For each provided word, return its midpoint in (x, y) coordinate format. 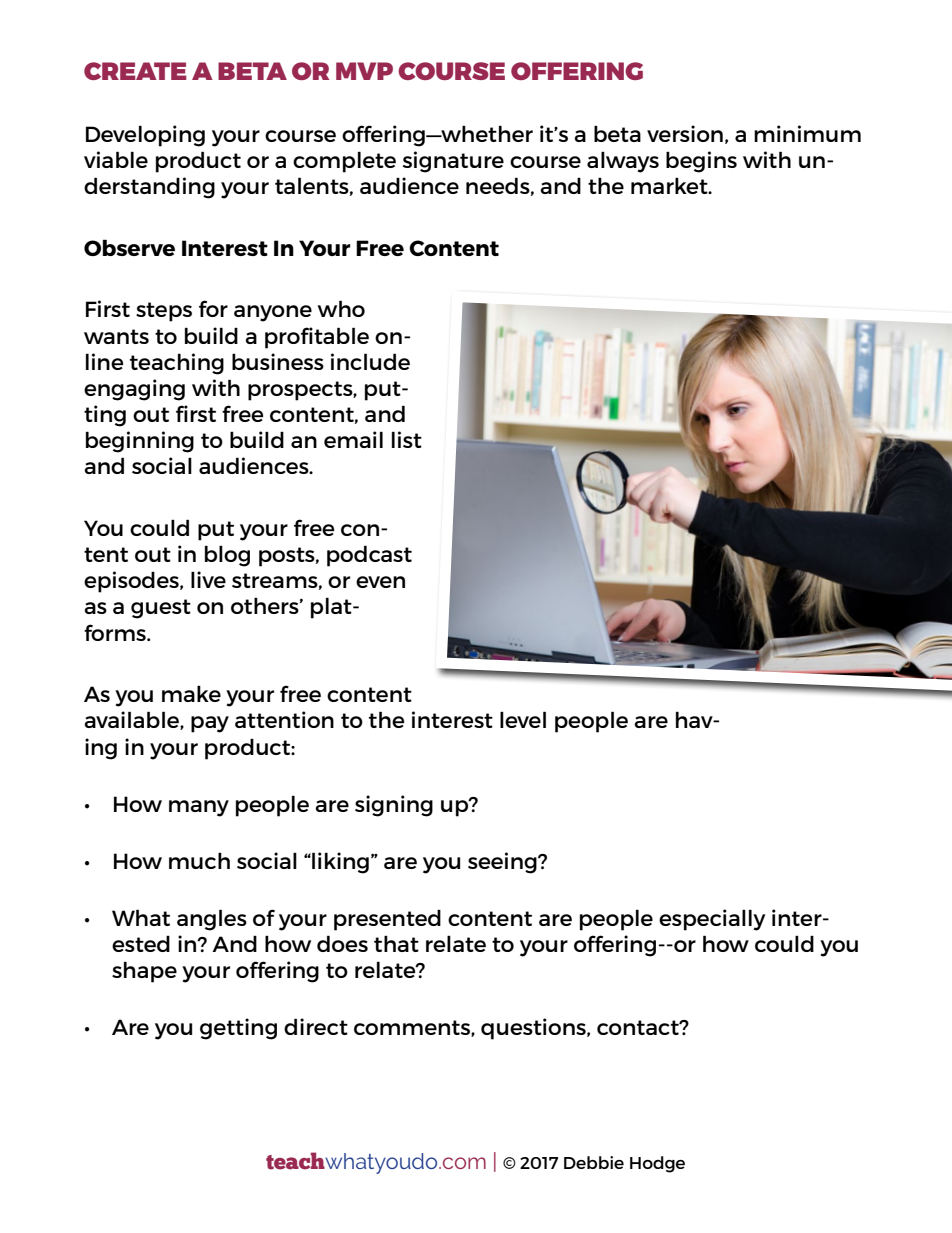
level (523, 719)
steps (164, 312)
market (670, 185)
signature (453, 162)
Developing (145, 136)
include (370, 361)
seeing (503, 863)
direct (316, 1026)
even (380, 582)
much (199, 860)
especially (712, 920)
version (685, 133)
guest (161, 609)
